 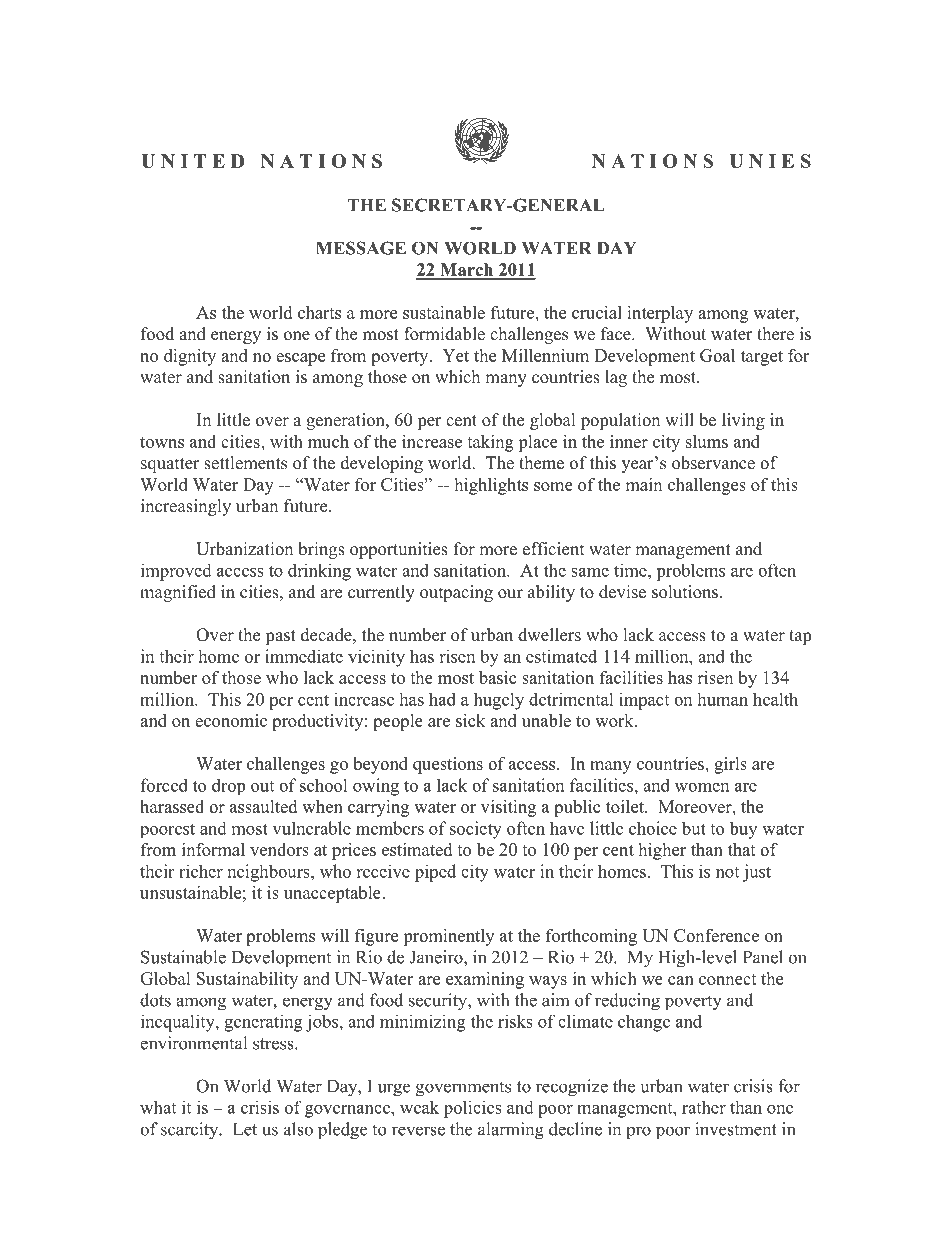 I want to click on society, so click(x=476, y=830).
